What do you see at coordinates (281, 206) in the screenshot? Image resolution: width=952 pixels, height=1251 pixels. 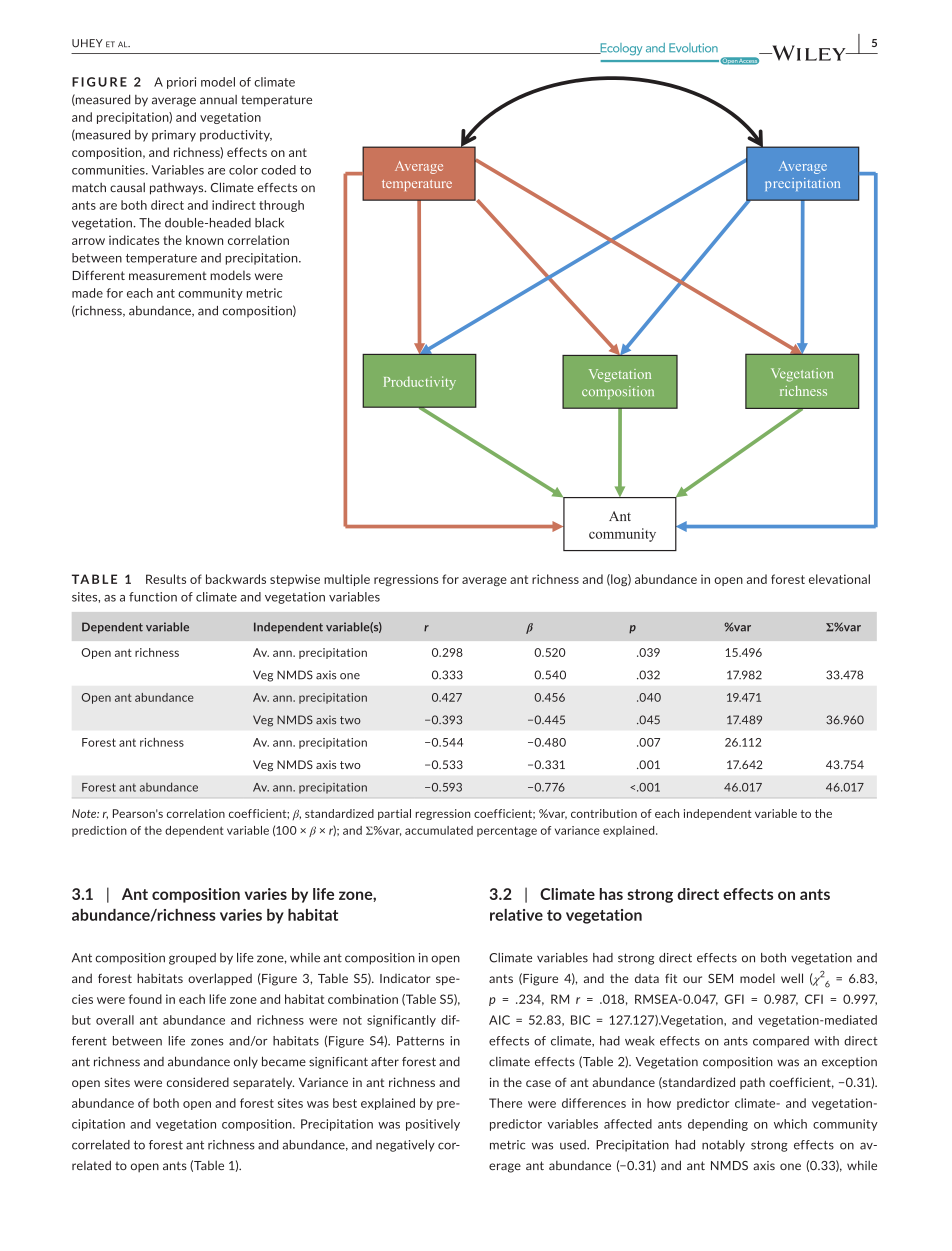 I see `through` at bounding box center [281, 206].
